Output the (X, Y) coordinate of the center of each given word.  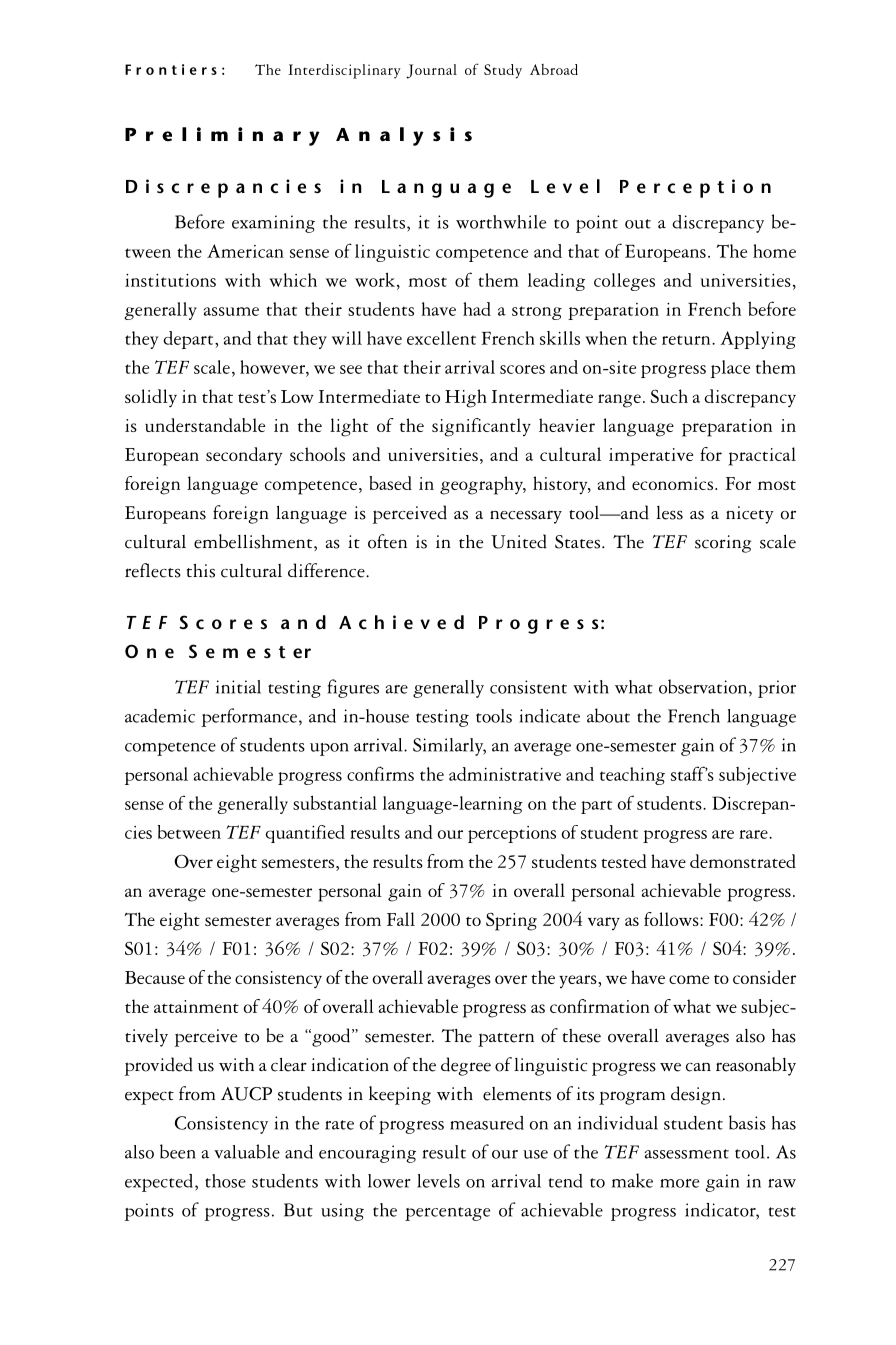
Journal (431, 71)
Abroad (554, 69)
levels (438, 1181)
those (225, 1181)
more (679, 1183)
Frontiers (171, 69)
